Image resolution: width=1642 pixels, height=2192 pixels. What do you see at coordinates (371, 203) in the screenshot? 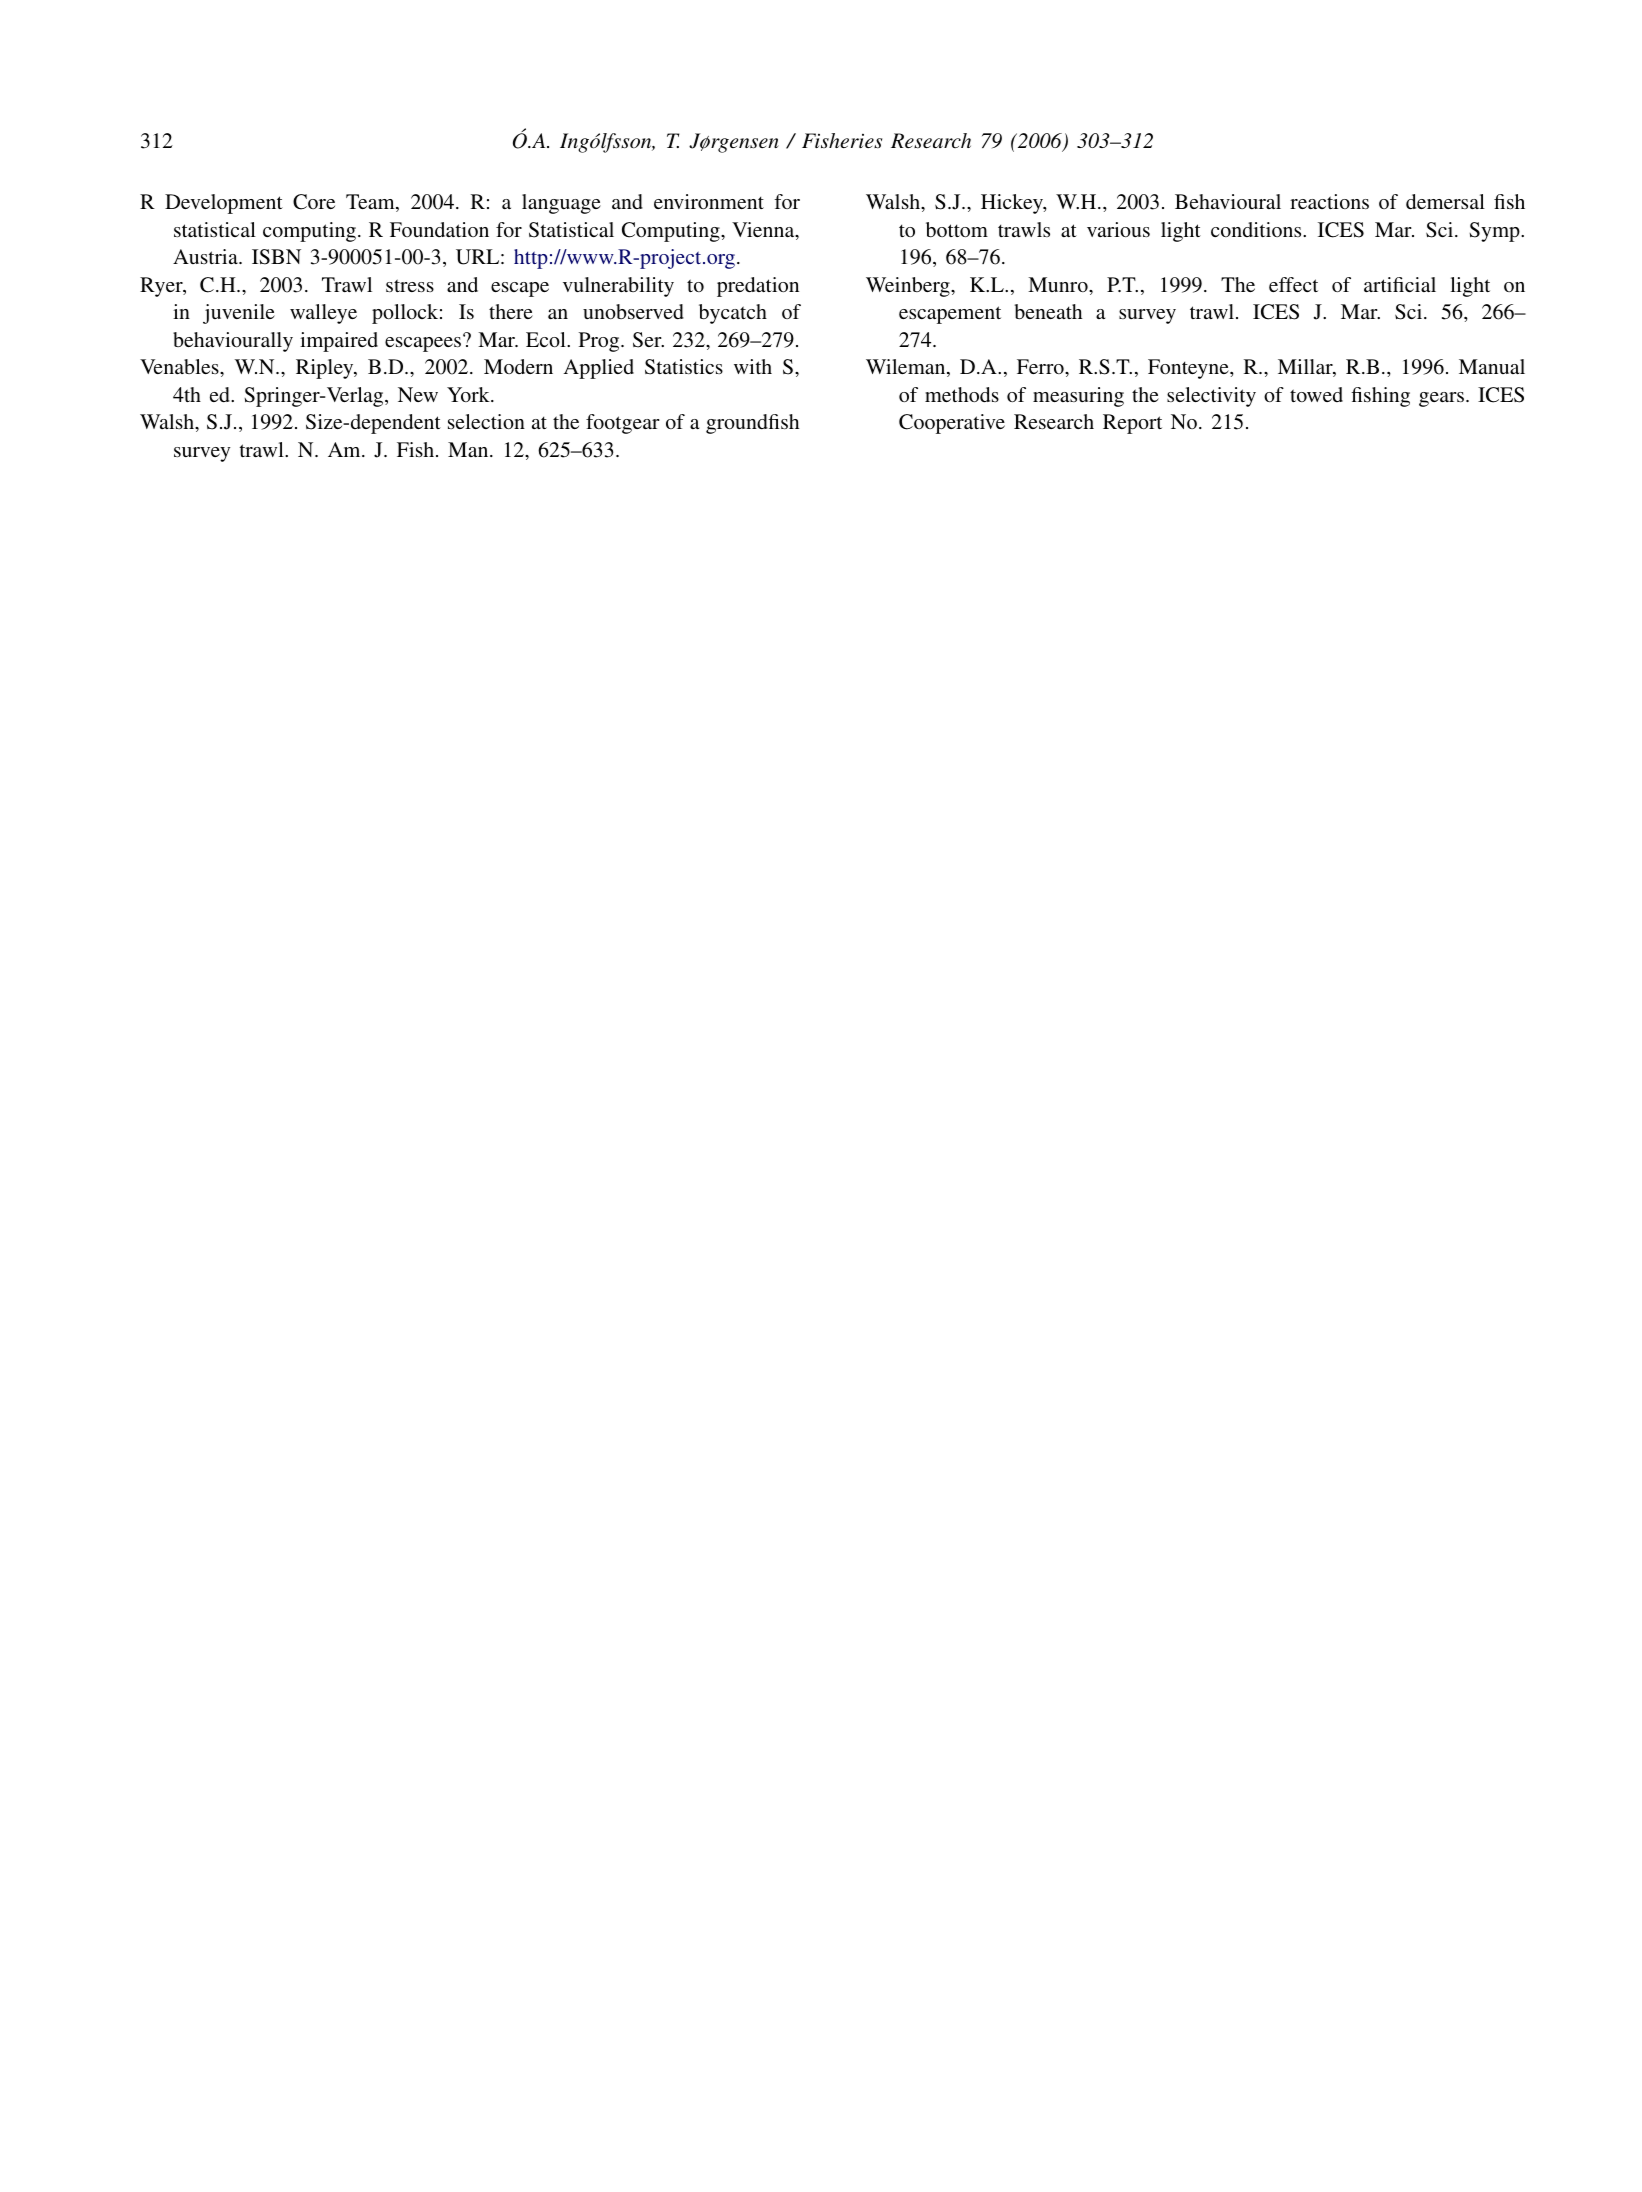
I see `Team` at bounding box center [371, 203].
